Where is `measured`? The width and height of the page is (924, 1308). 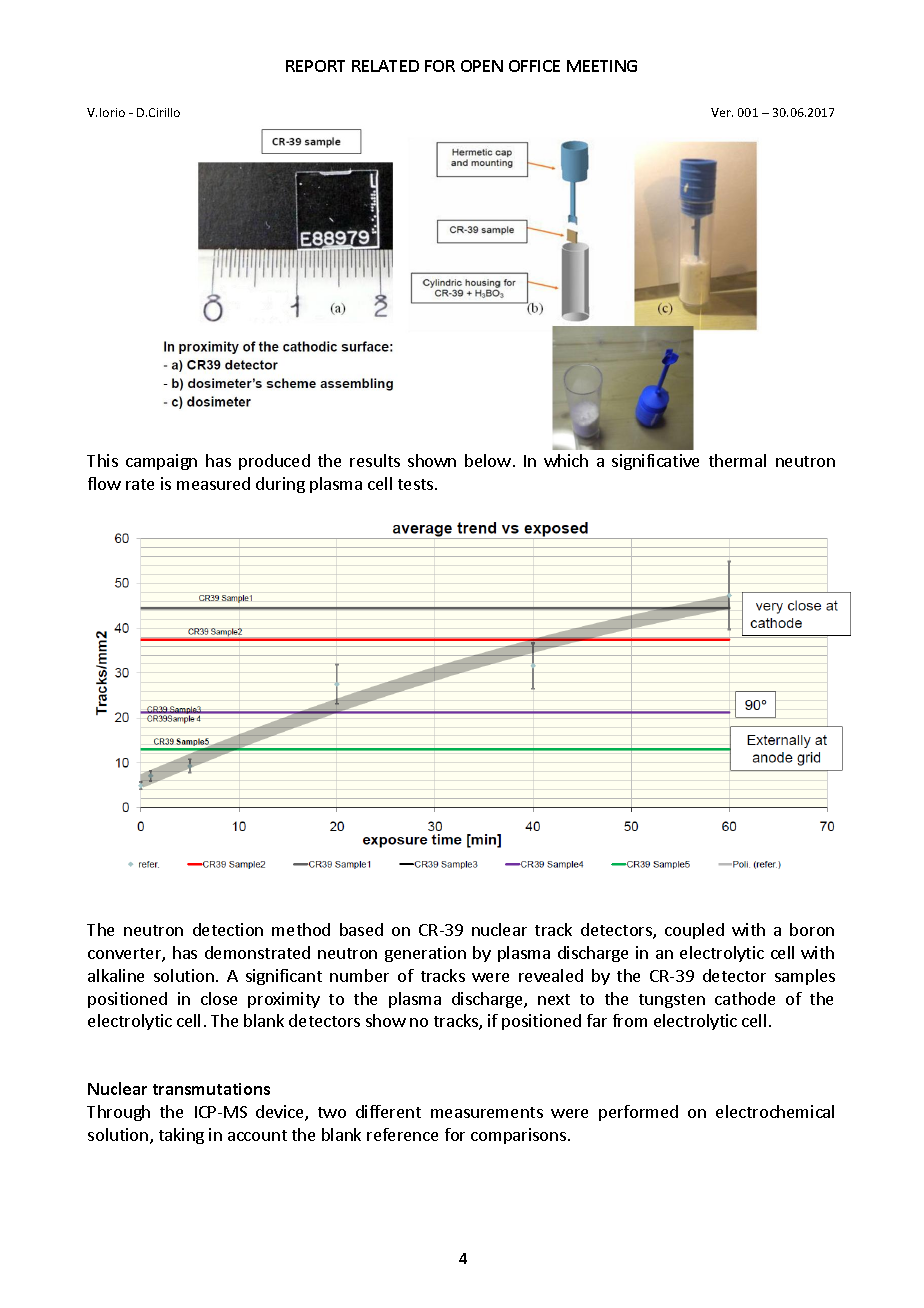
measured is located at coordinates (213, 483).
